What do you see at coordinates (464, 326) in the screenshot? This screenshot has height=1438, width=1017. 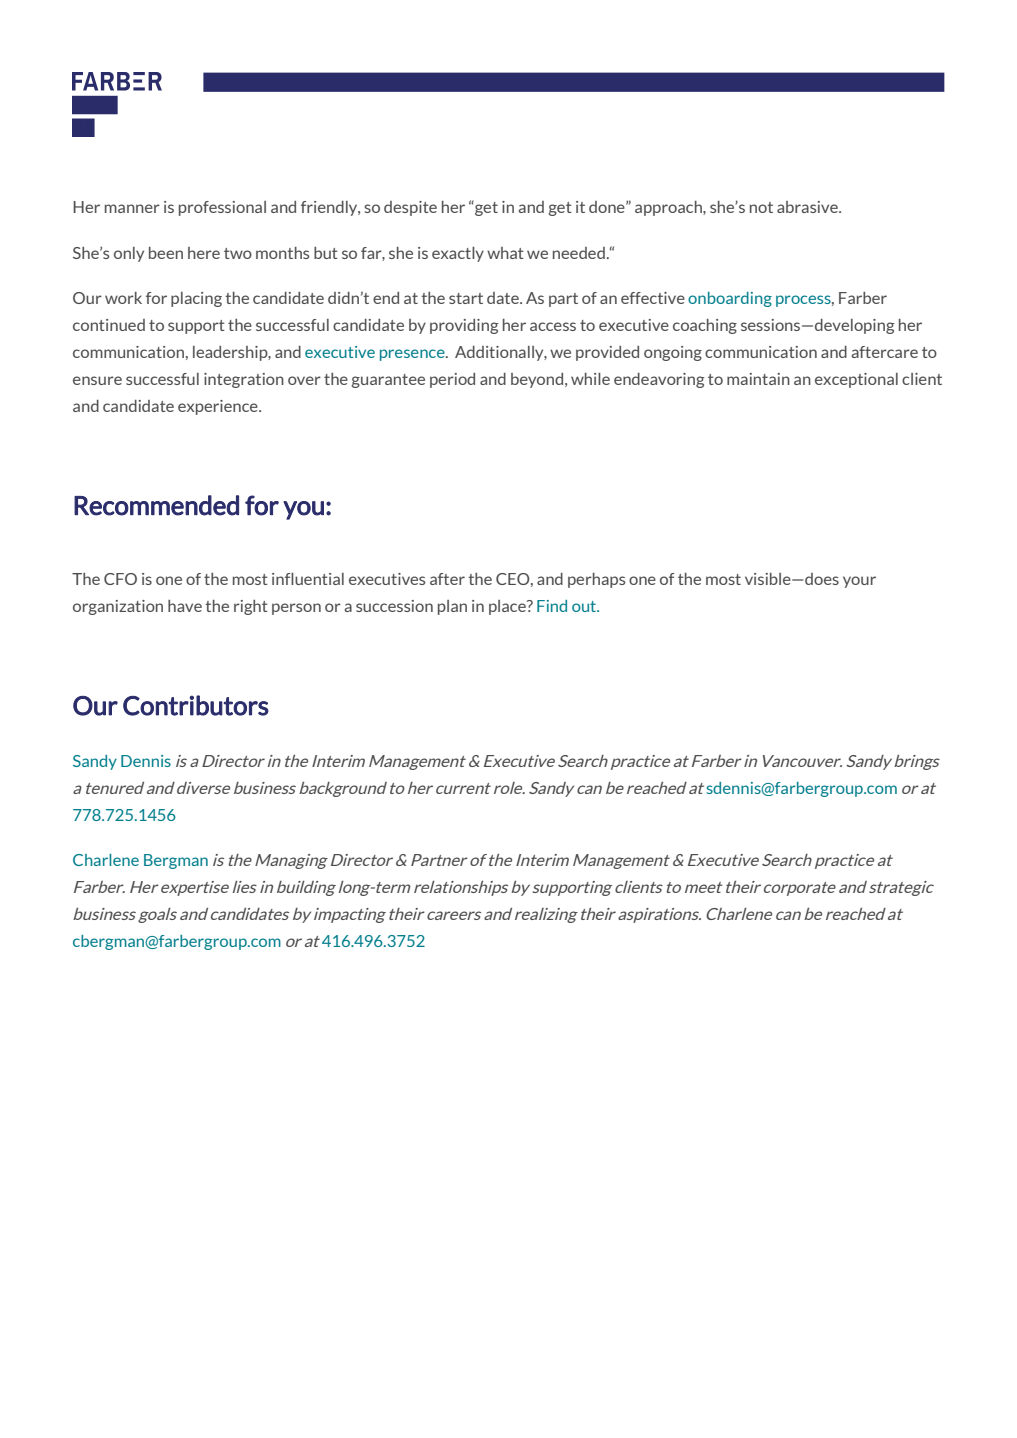 I see `providing` at bounding box center [464, 326].
